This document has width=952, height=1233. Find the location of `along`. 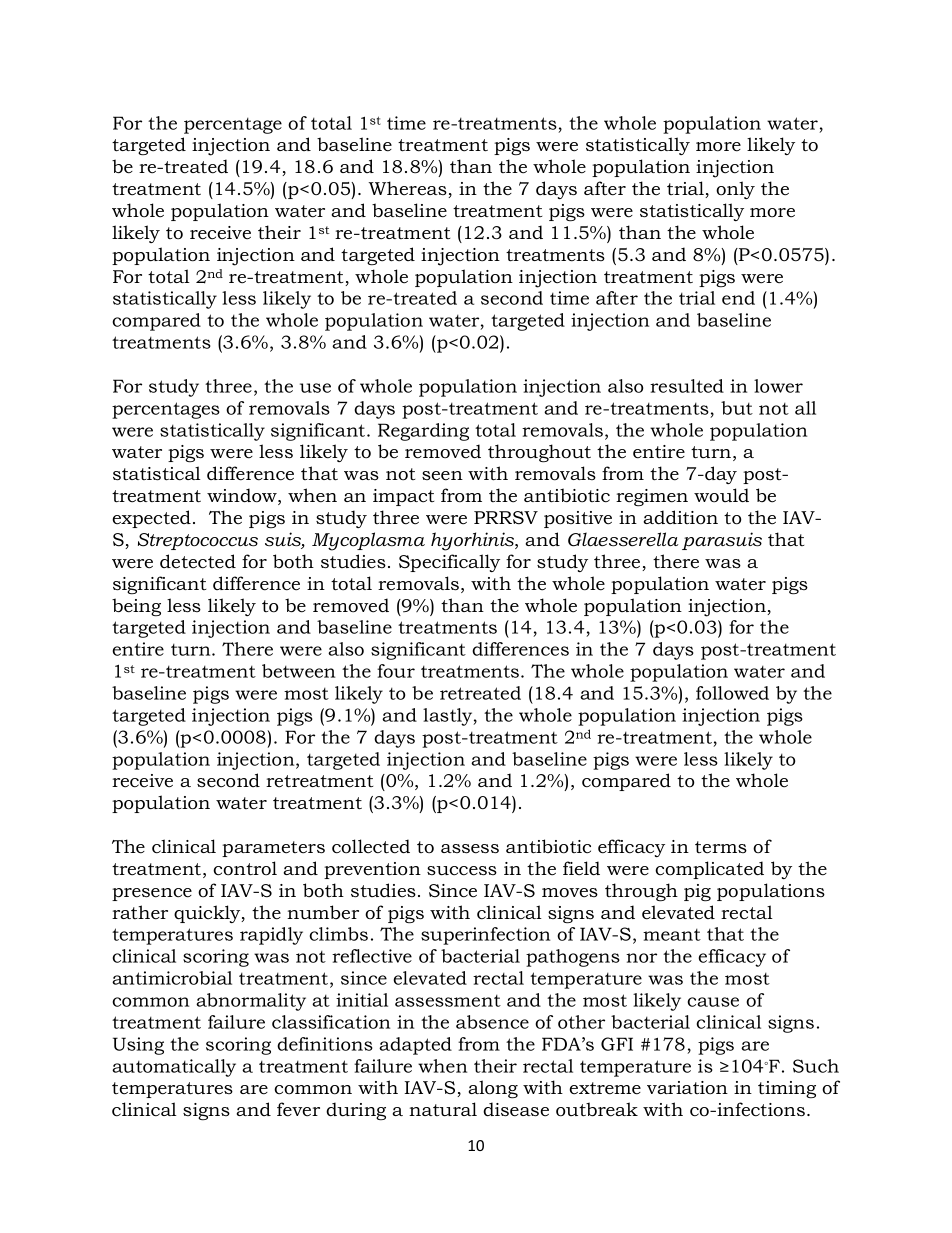

along is located at coordinates (493, 1089).
